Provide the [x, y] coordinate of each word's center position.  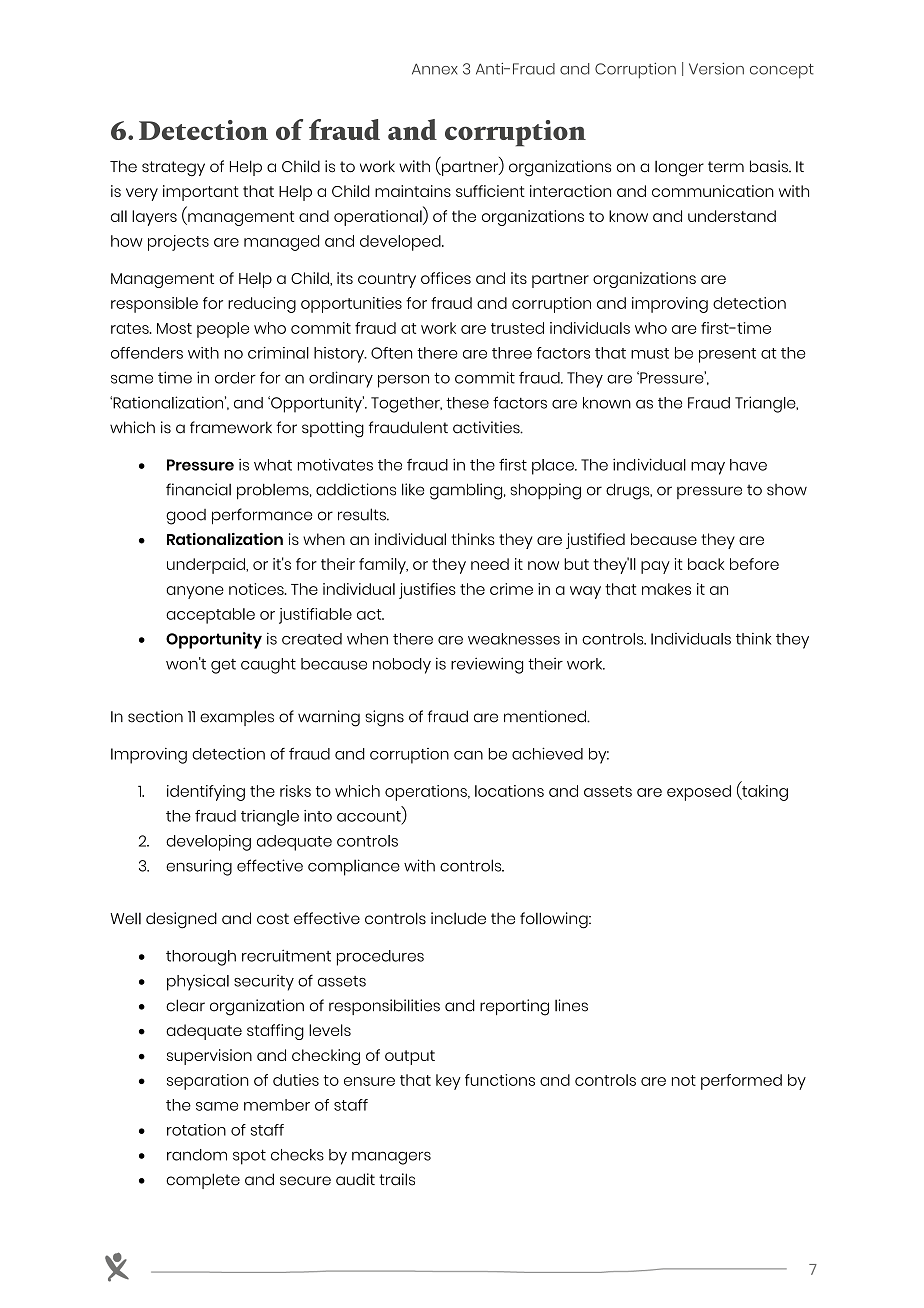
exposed [699, 793]
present [727, 355]
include [458, 918]
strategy [173, 169]
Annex [435, 69]
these [467, 403]
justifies [427, 591]
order [235, 378]
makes [666, 589]
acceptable [210, 616]
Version [716, 68]
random [197, 1155]
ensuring [199, 867]
